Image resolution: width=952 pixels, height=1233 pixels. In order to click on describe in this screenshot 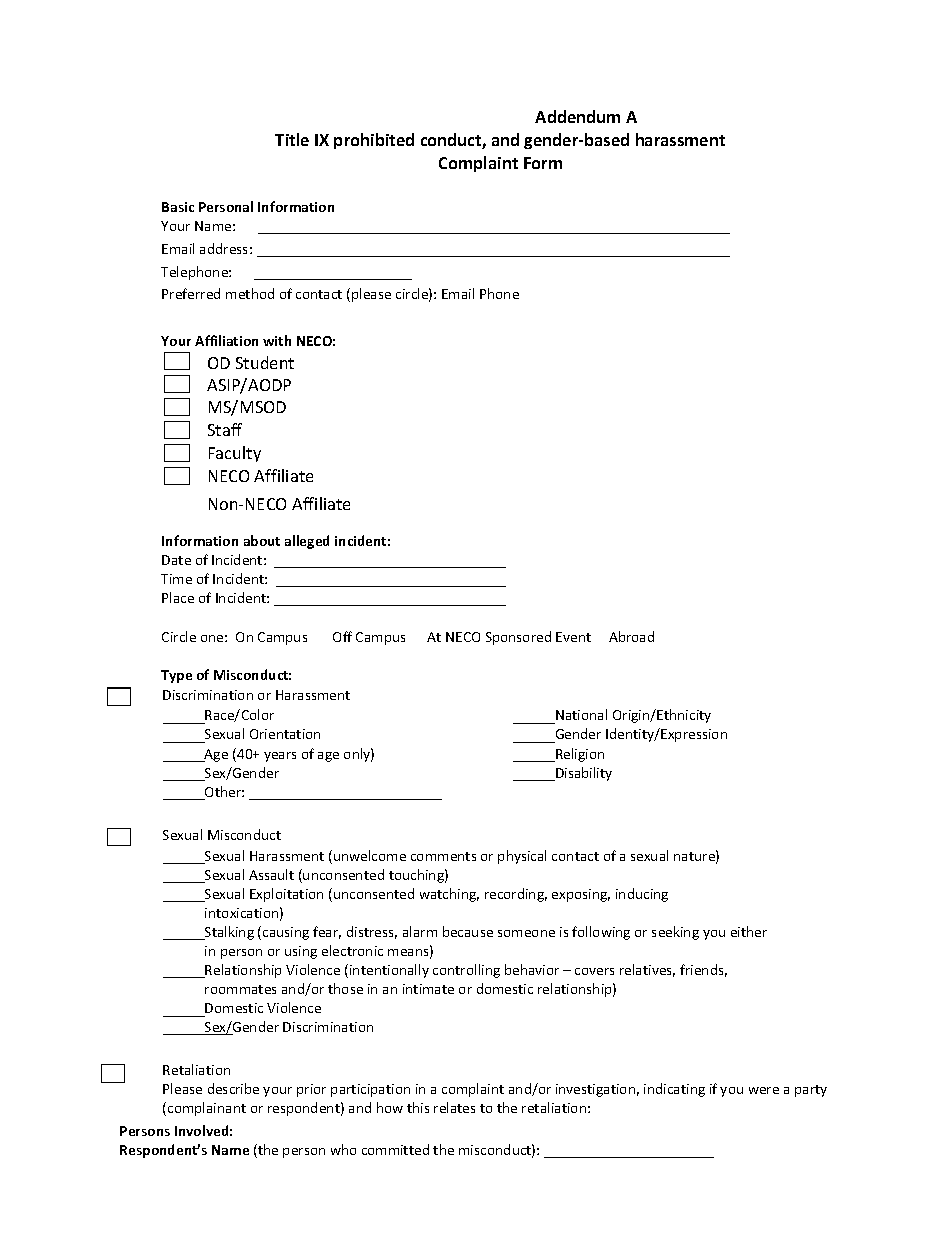, I will do `click(233, 1088)`.
